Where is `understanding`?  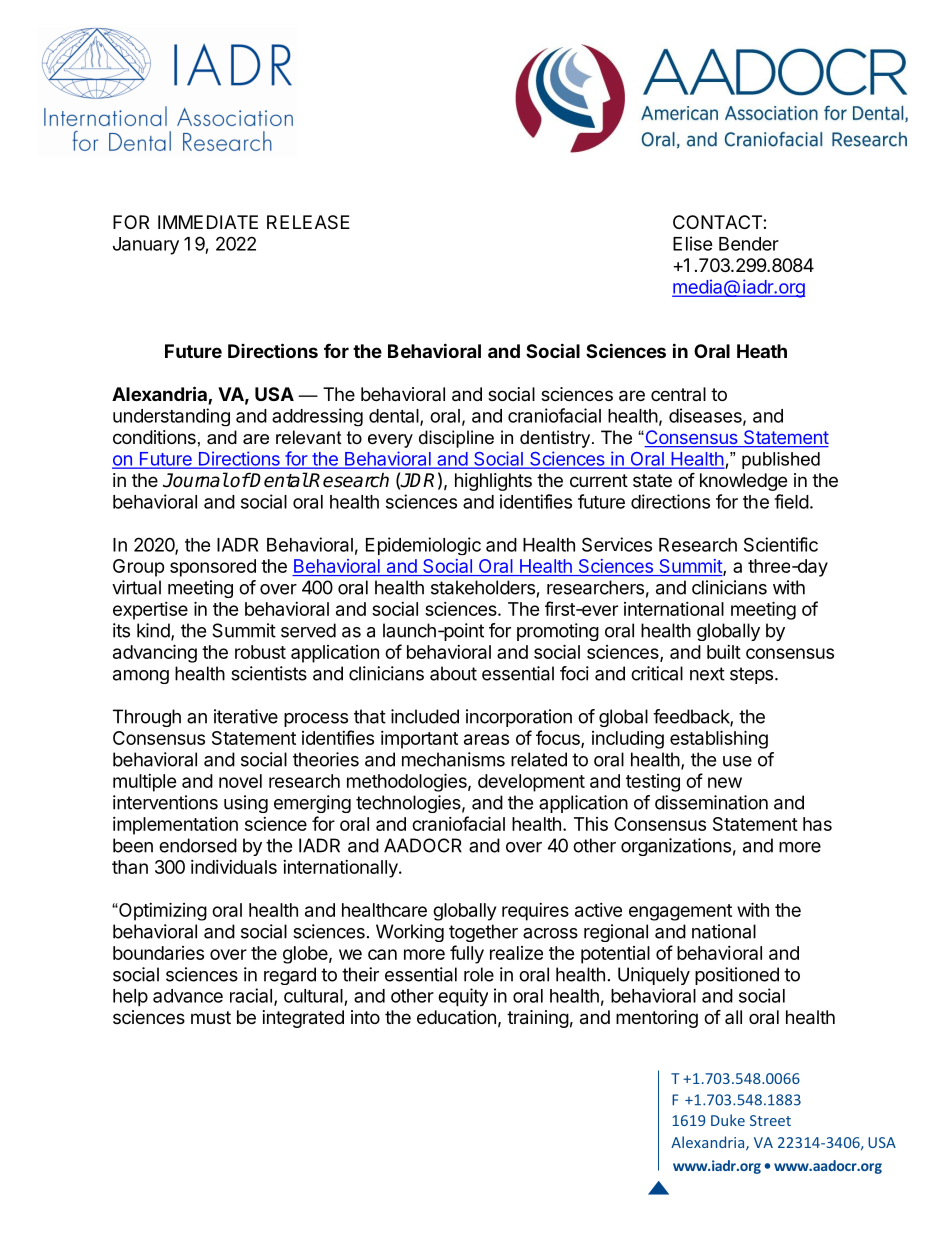 understanding is located at coordinates (171, 417).
